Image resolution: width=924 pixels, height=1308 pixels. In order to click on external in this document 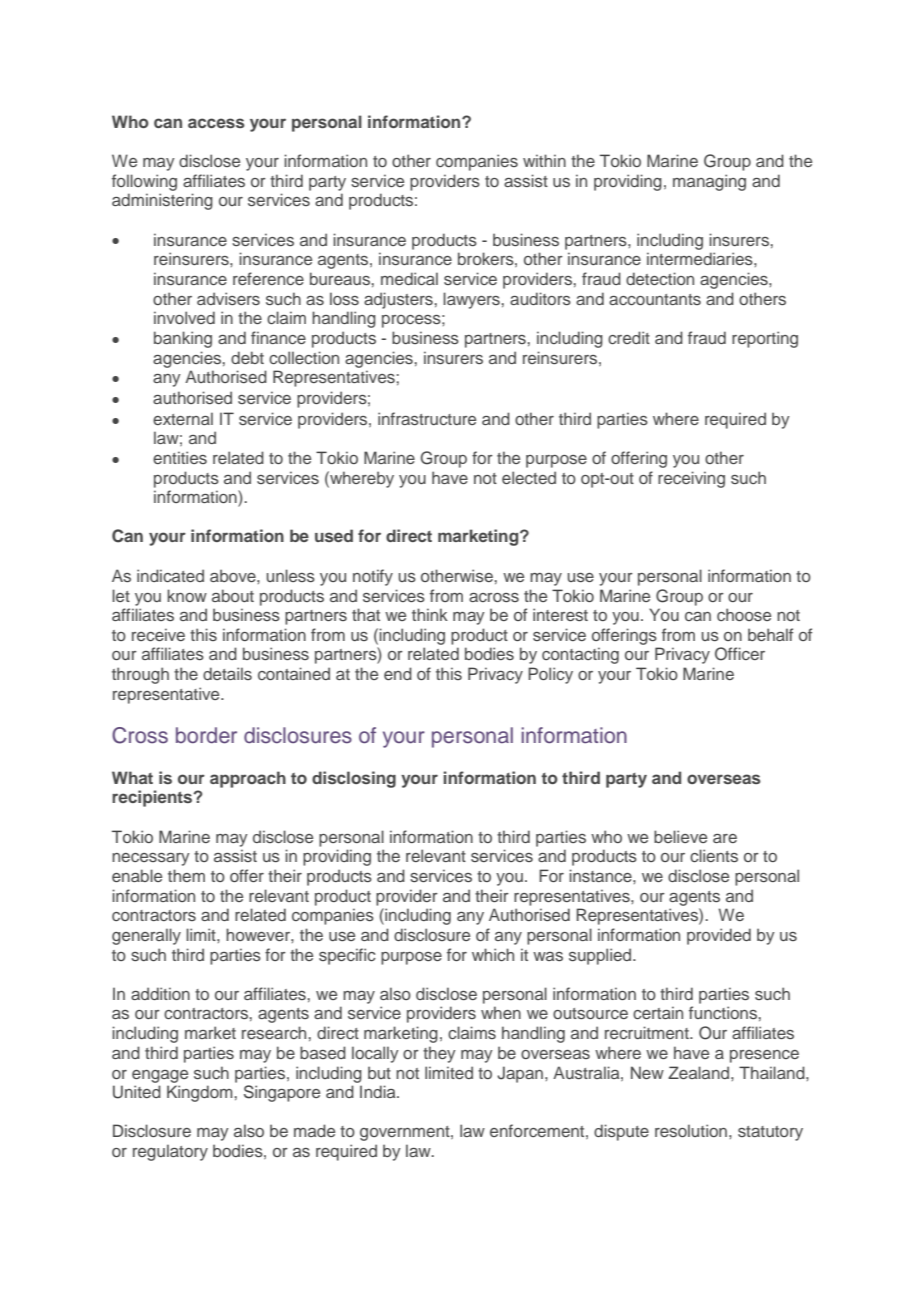, I will do `click(183, 418)`.
